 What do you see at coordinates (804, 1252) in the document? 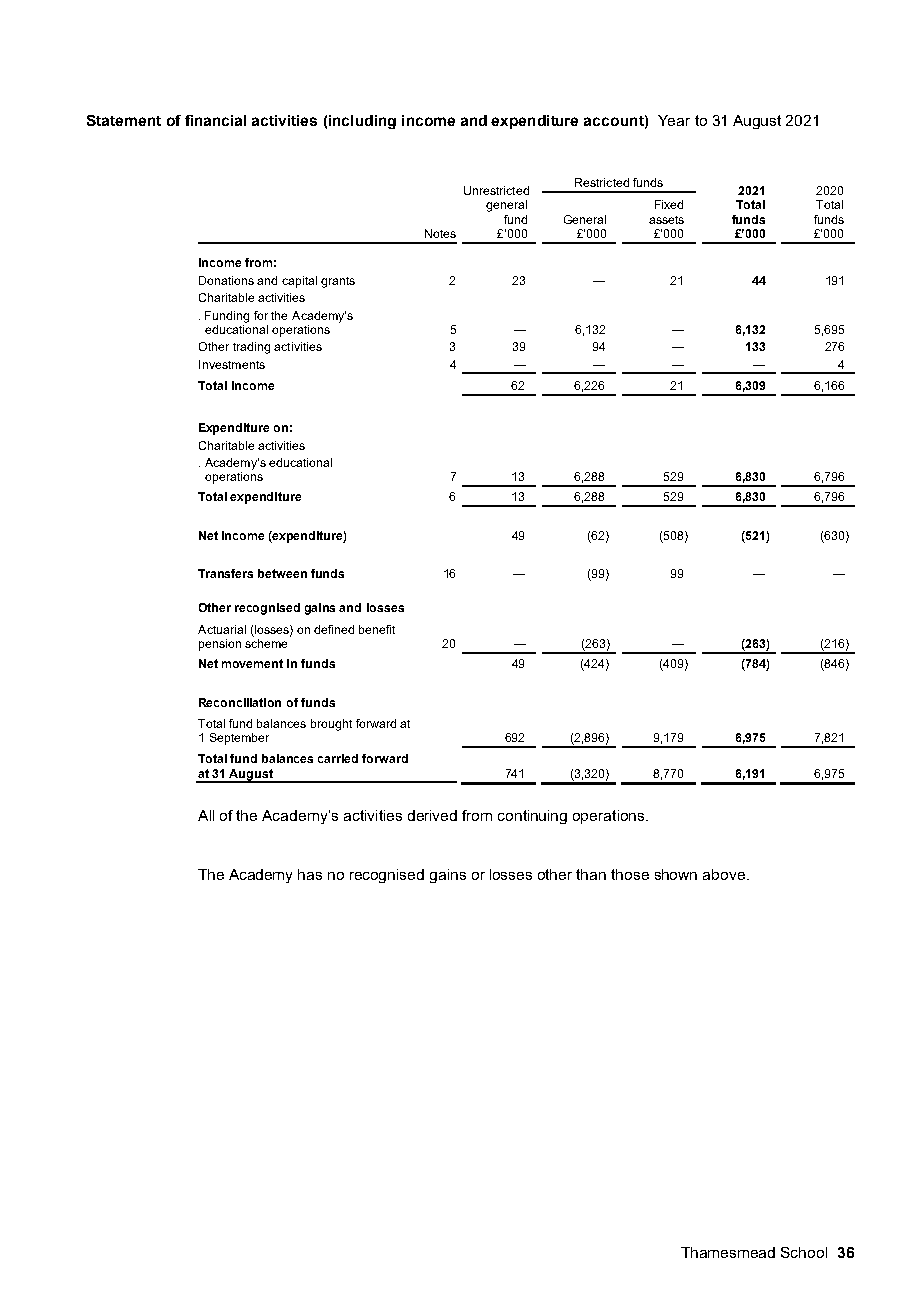
I see `School` at bounding box center [804, 1252].
